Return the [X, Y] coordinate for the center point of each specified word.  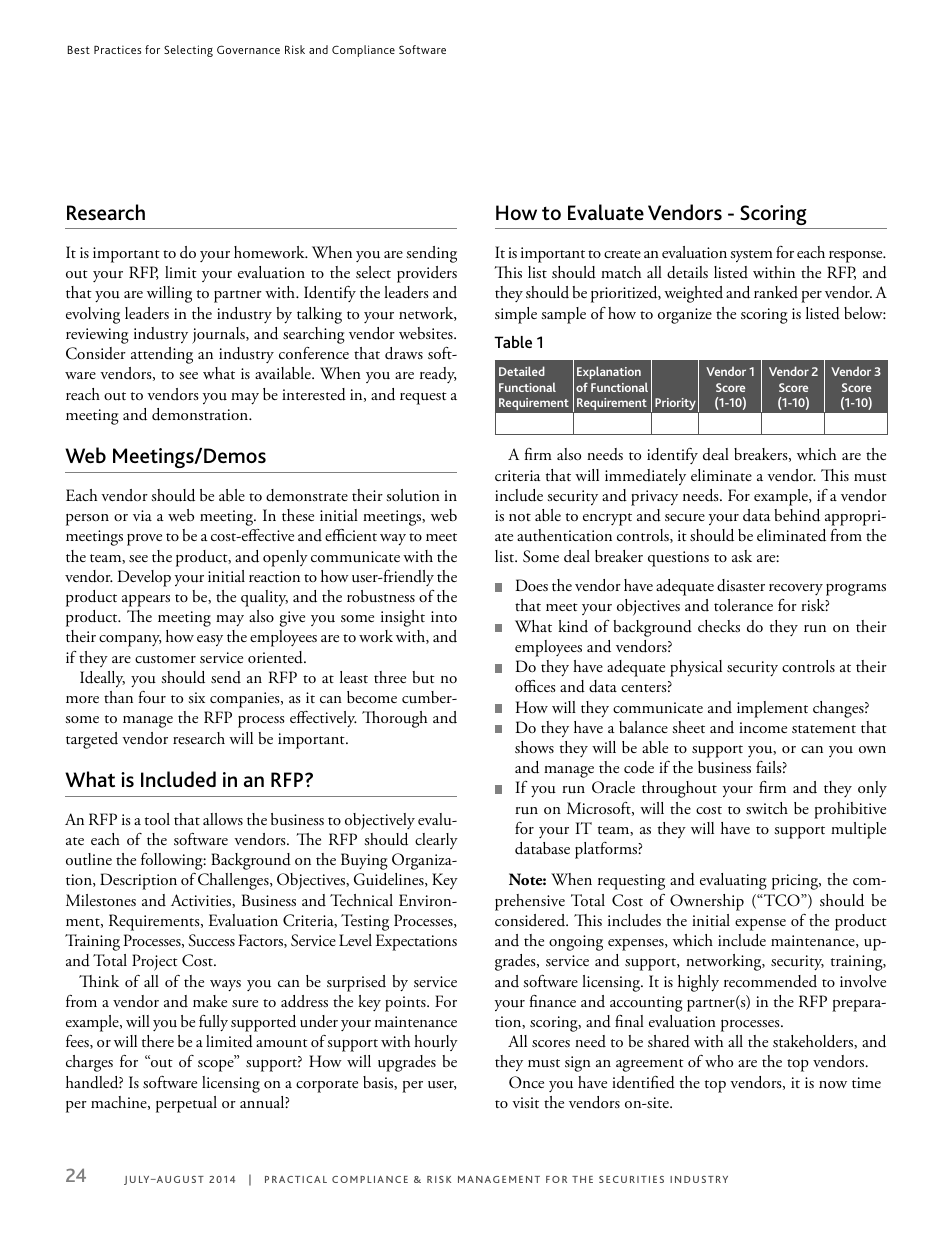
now [833, 1084]
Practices [118, 49]
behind [797, 515]
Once [526, 1082]
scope [217, 1065]
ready [438, 375]
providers [427, 274]
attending [162, 355]
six [196, 698]
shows [534, 747]
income [763, 727]
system [751, 256]
